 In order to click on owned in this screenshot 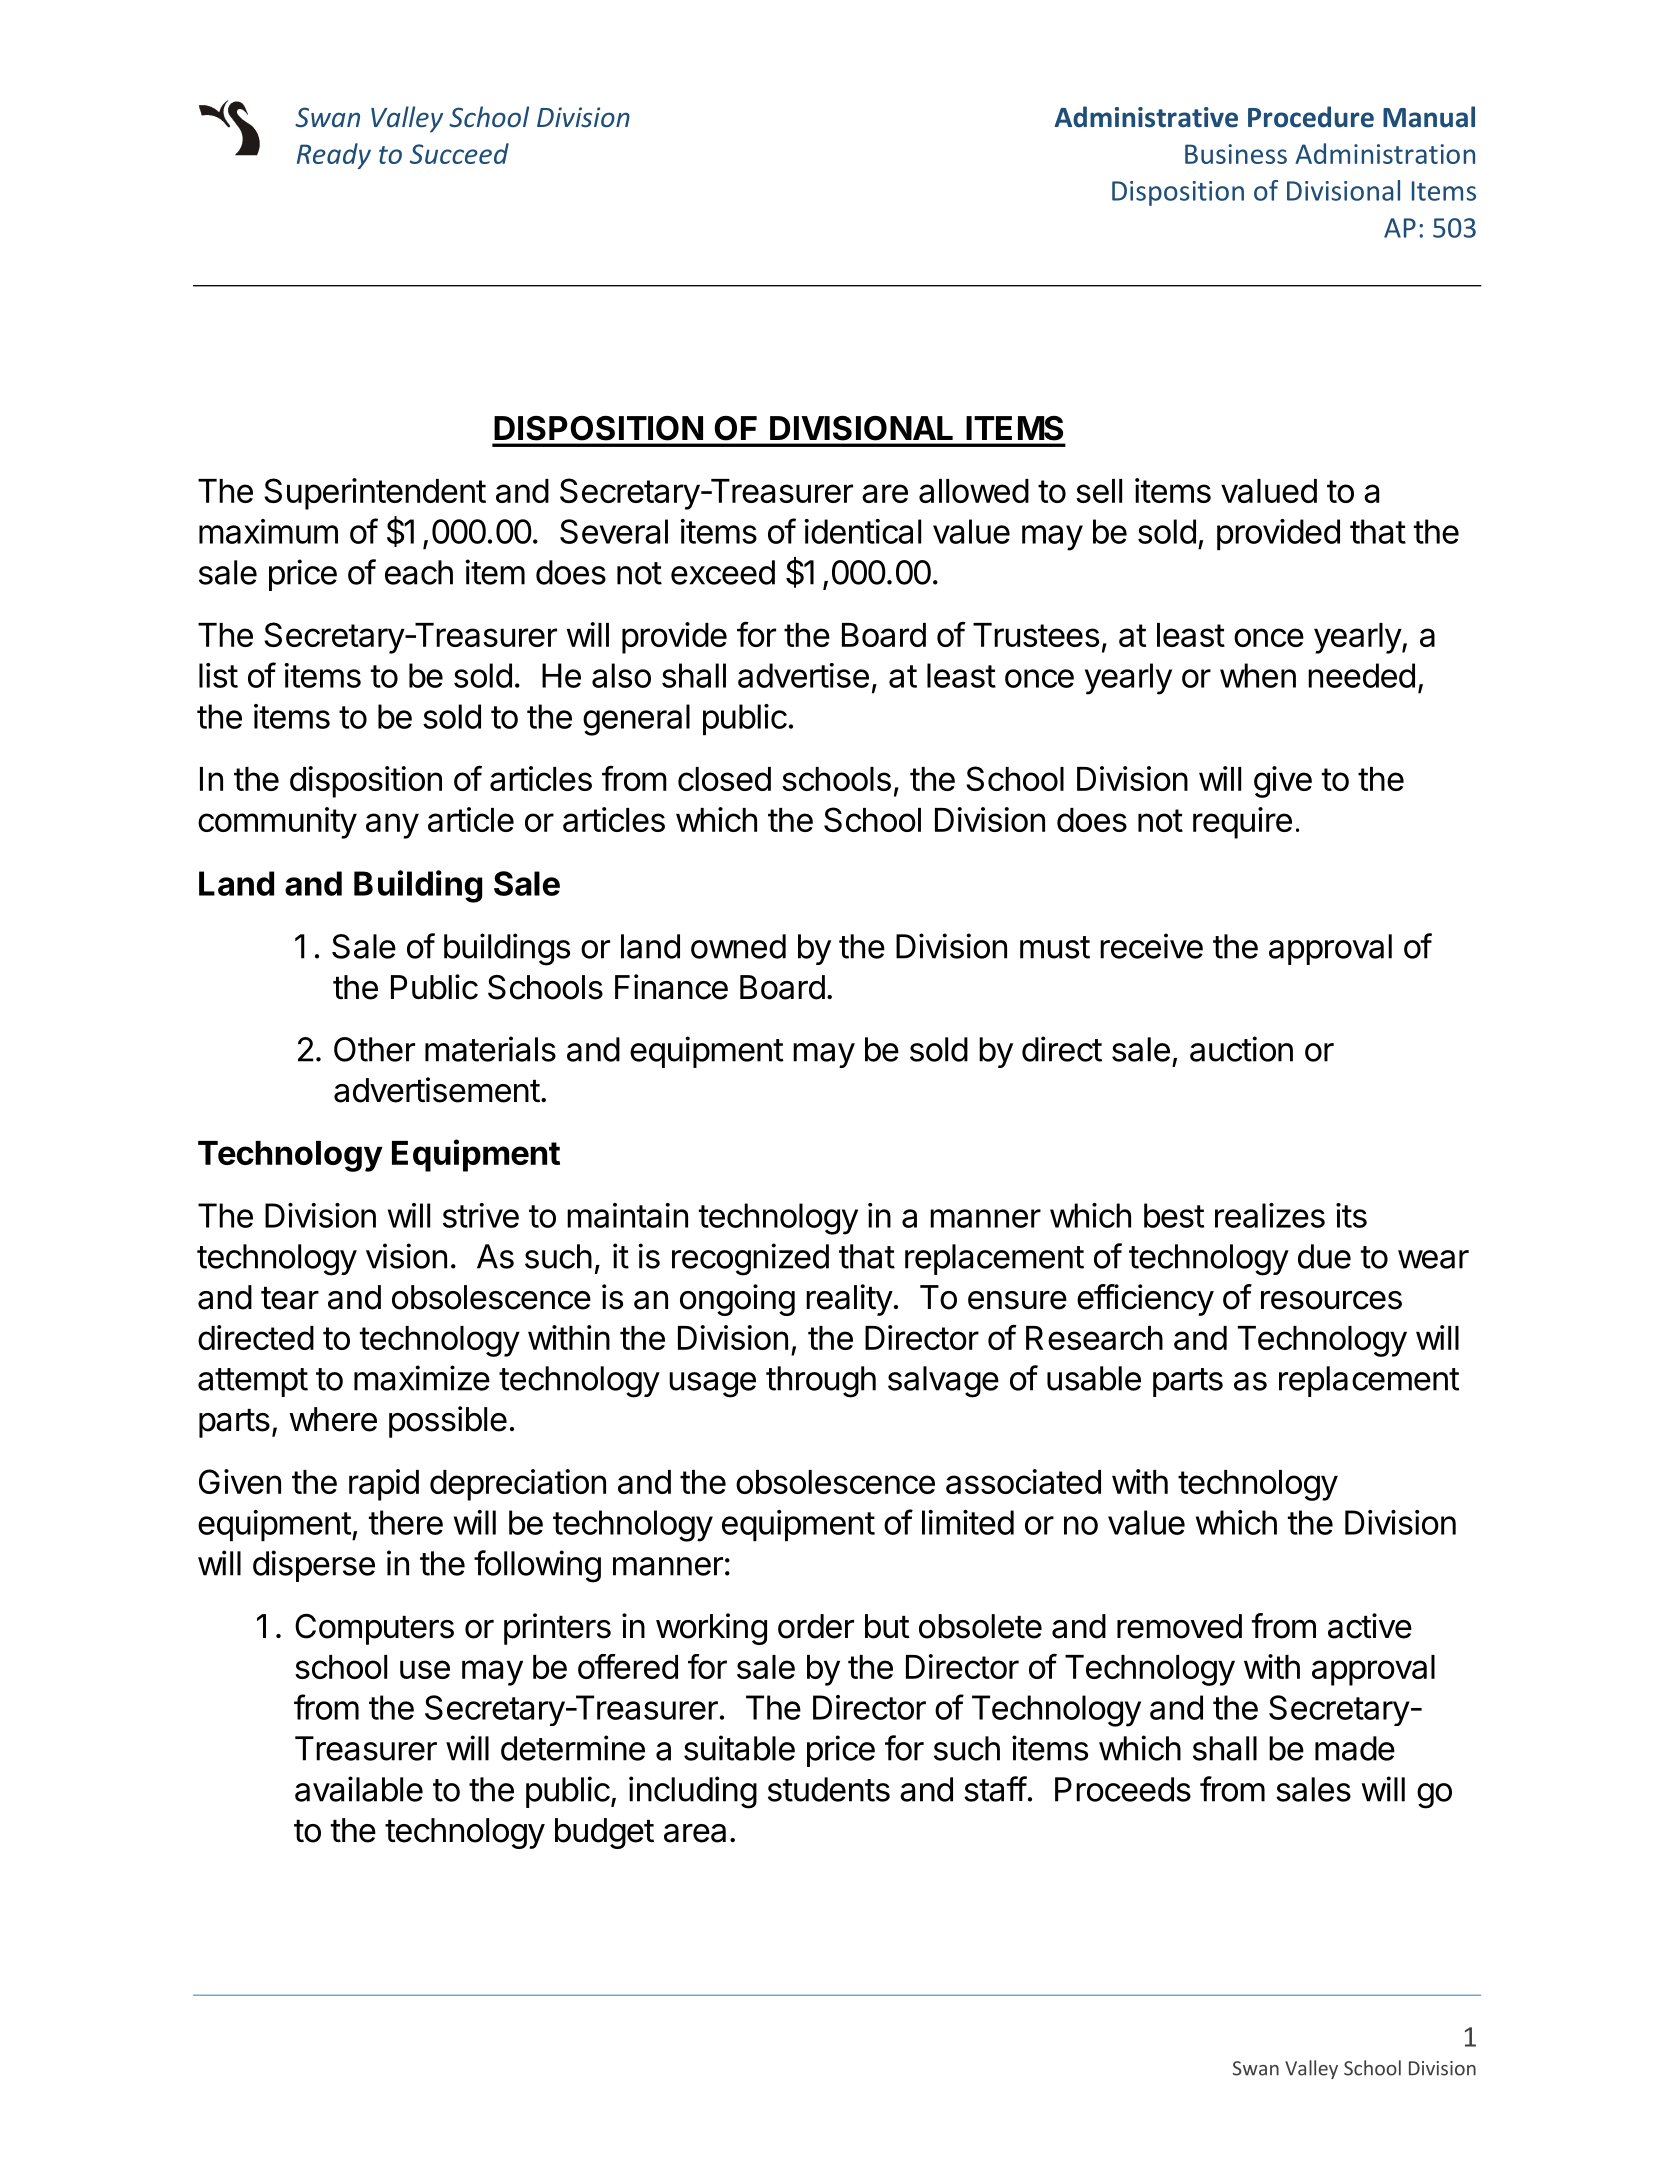, I will do `click(738, 946)`.
